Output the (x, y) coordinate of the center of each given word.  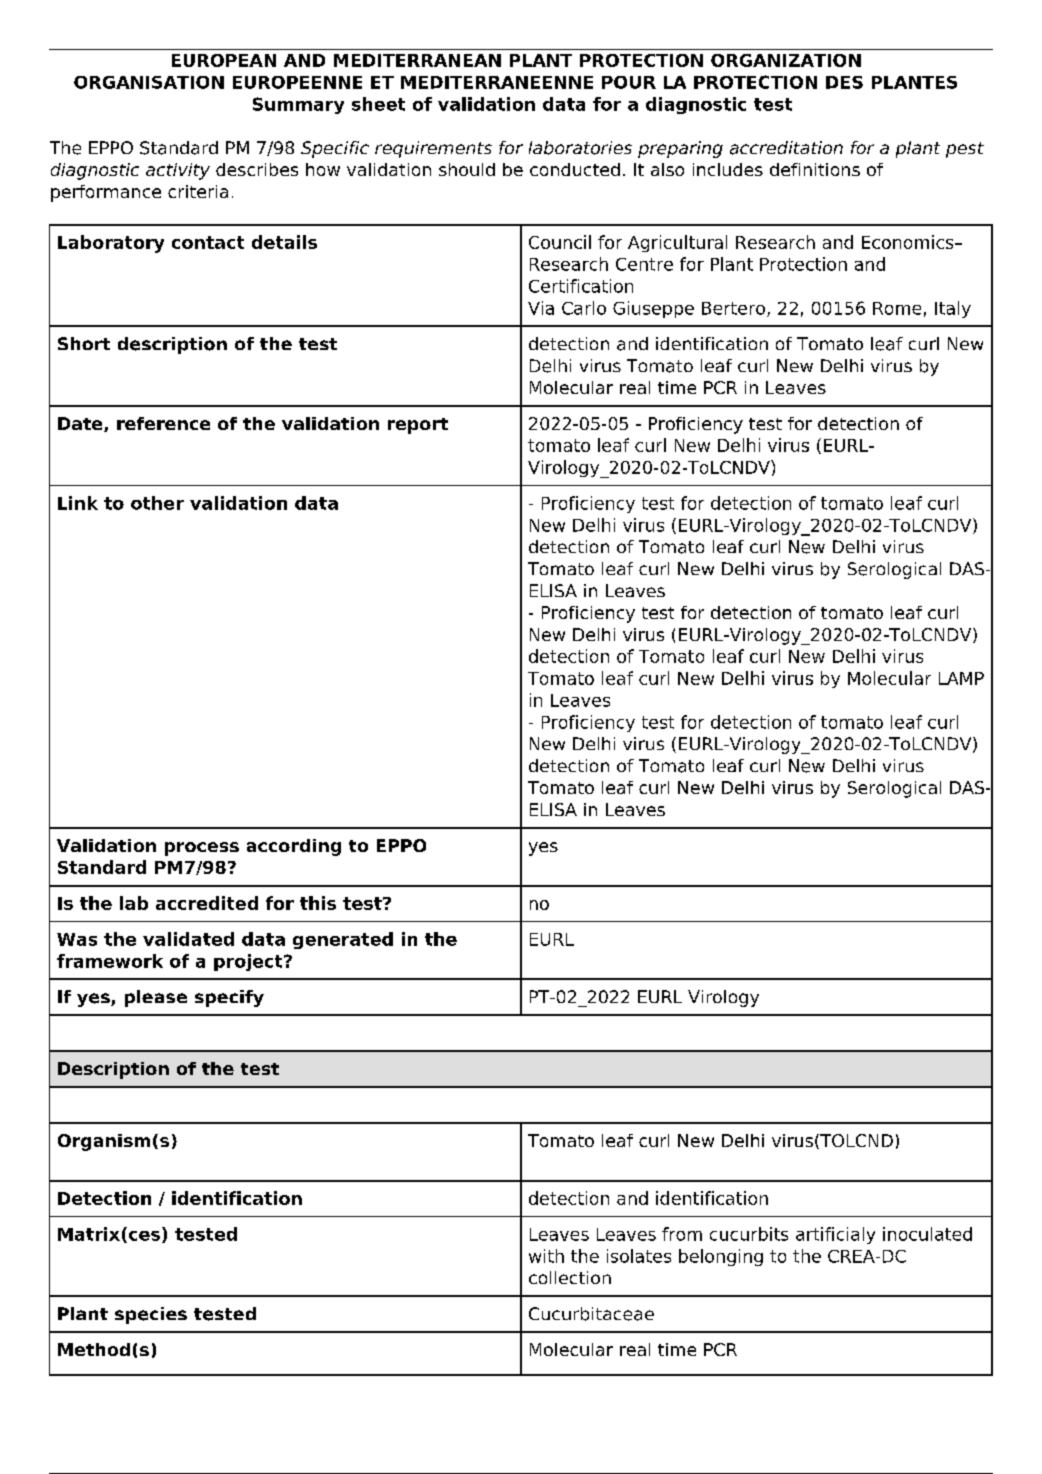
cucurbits (749, 1234)
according (294, 847)
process (202, 849)
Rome (897, 308)
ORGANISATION (149, 82)
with (546, 1256)
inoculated (927, 1234)
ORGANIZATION (786, 60)
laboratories (580, 148)
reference (163, 423)
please (156, 998)
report (418, 426)
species (151, 1315)
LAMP (961, 678)
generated (343, 940)
